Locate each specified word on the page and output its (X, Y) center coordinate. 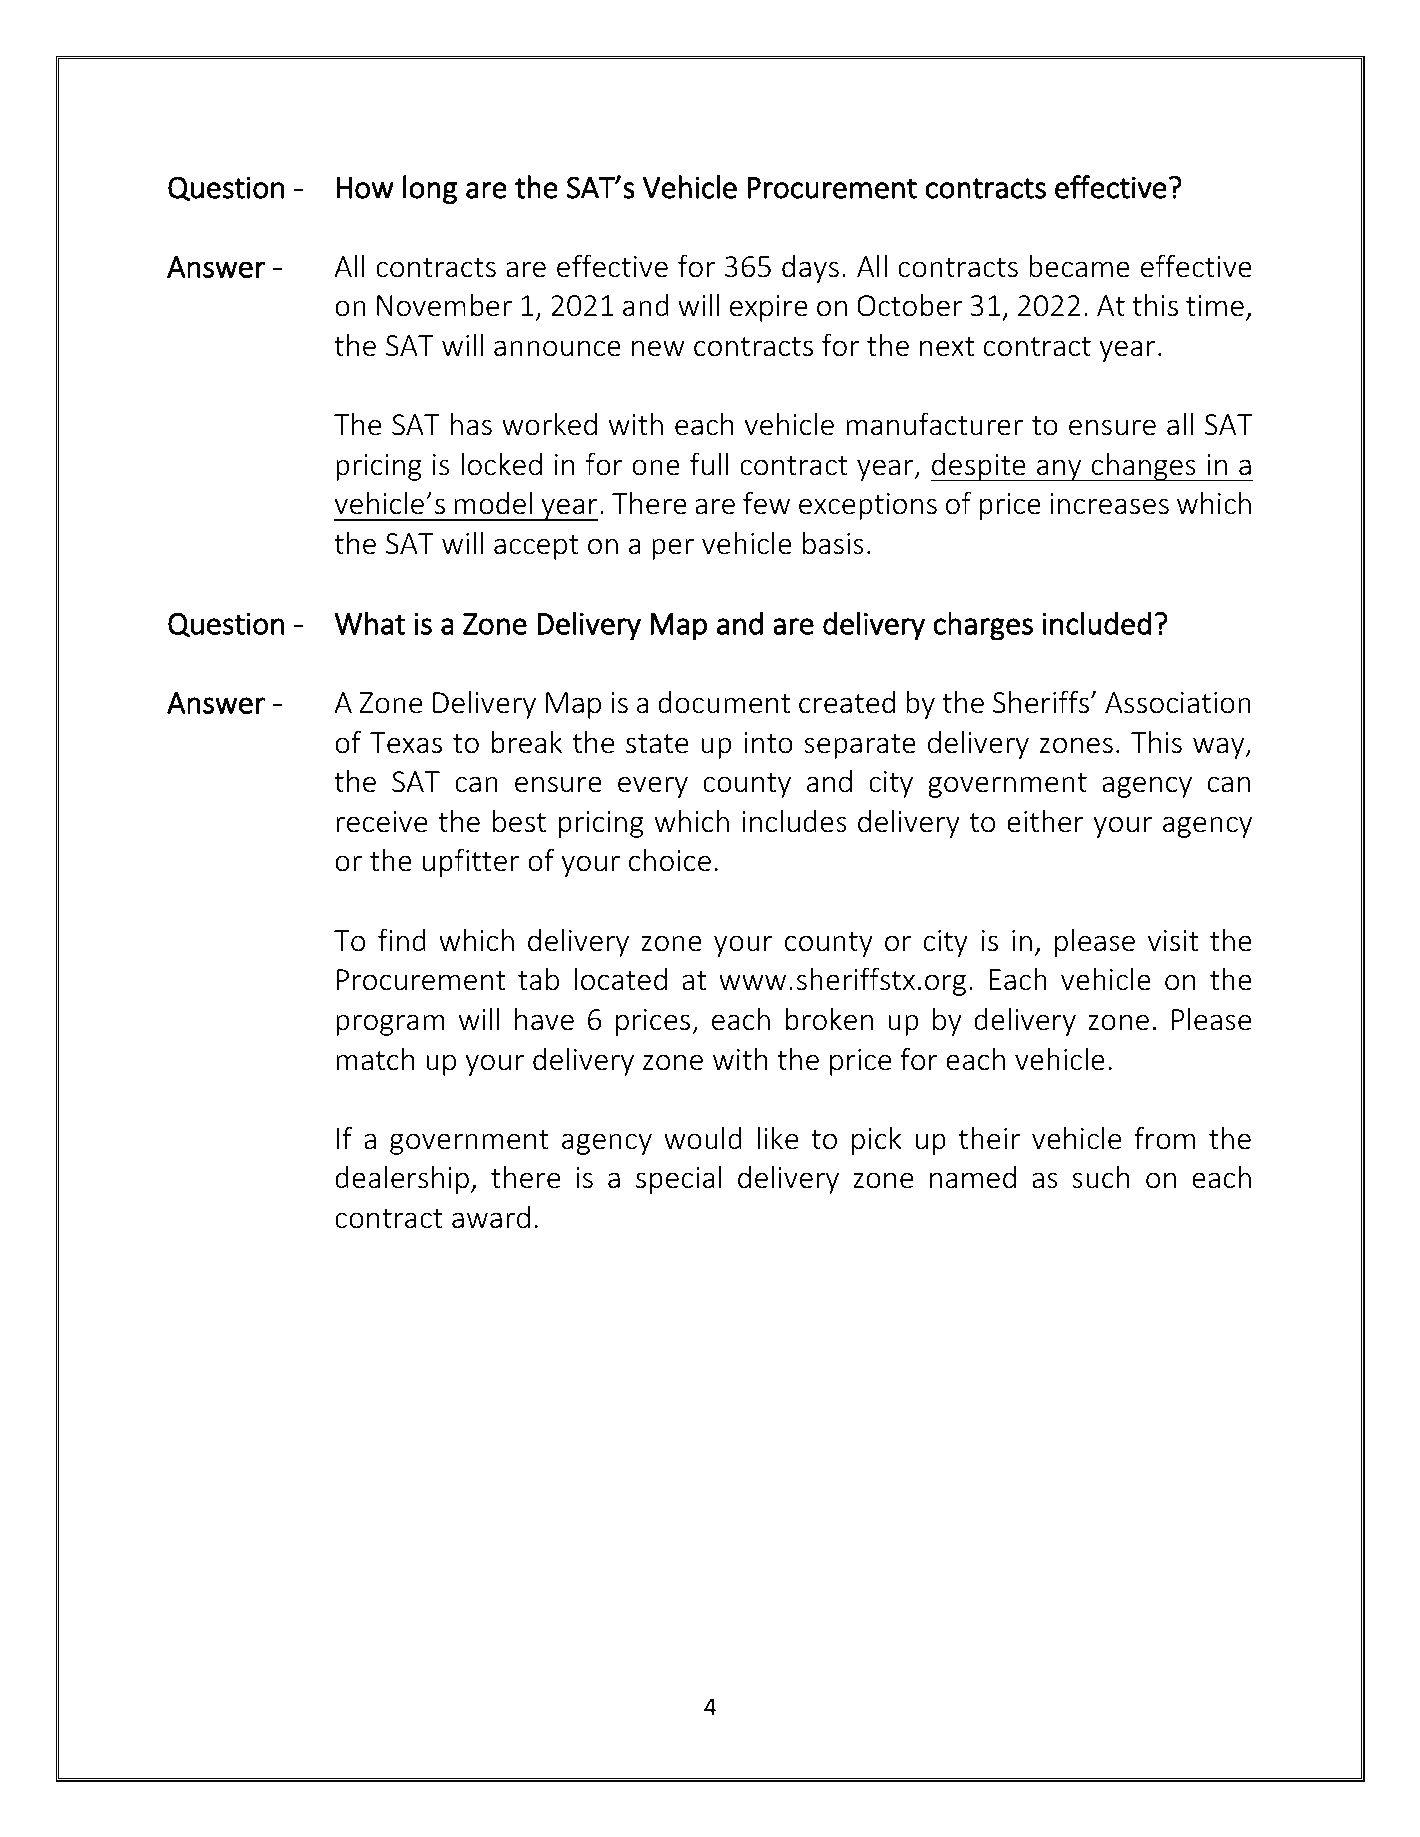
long (430, 189)
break (527, 742)
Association (1178, 703)
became (1079, 266)
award (491, 1217)
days (810, 269)
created (847, 702)
